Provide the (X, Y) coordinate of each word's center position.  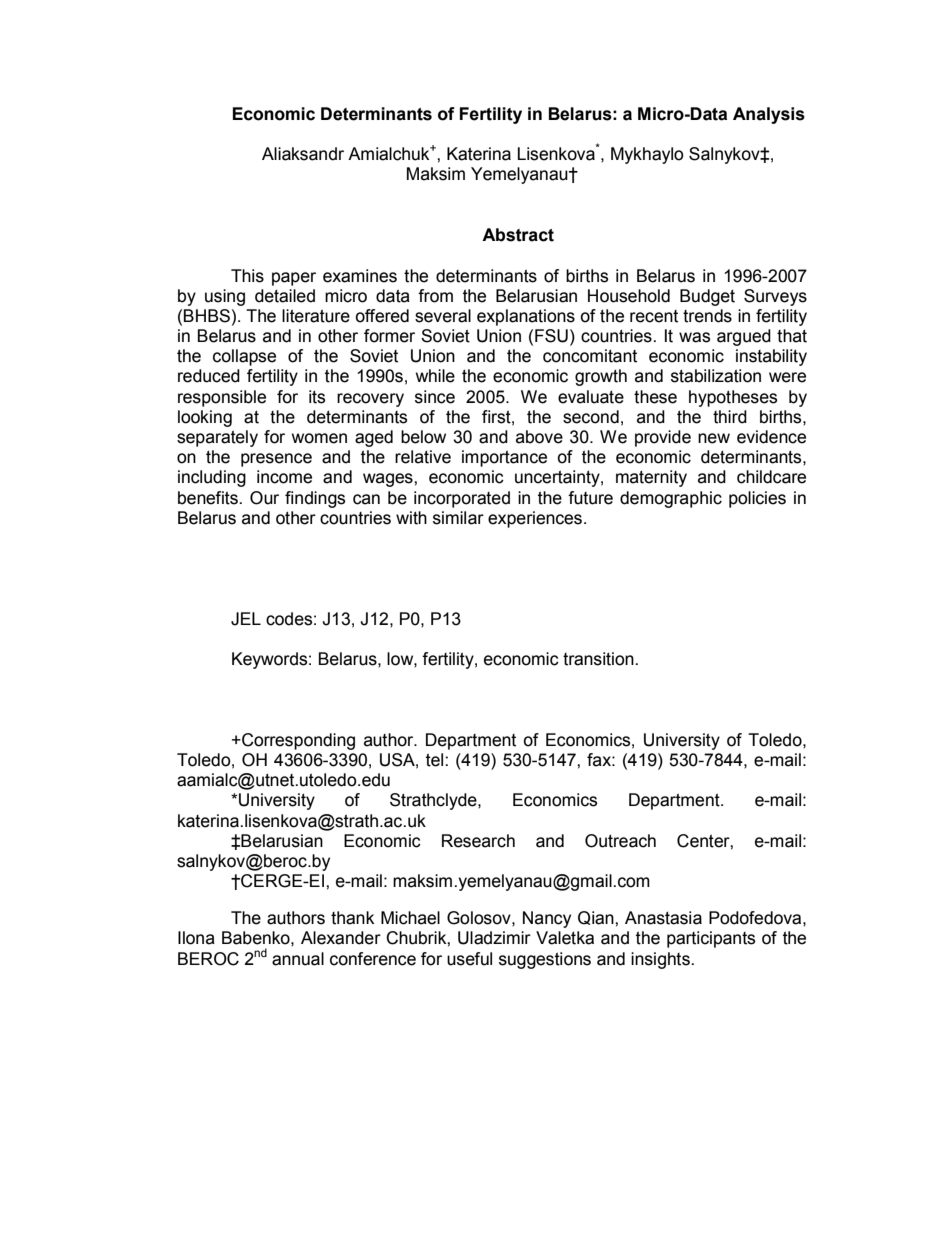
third (730, 417)
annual (298, 959)
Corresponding (297, 741)
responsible (222, 398)
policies (757, 499)
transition (599, 659)
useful (469, 959)
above (539, 437)
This (247, 276)
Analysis (769, 115)
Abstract (518, 235)
